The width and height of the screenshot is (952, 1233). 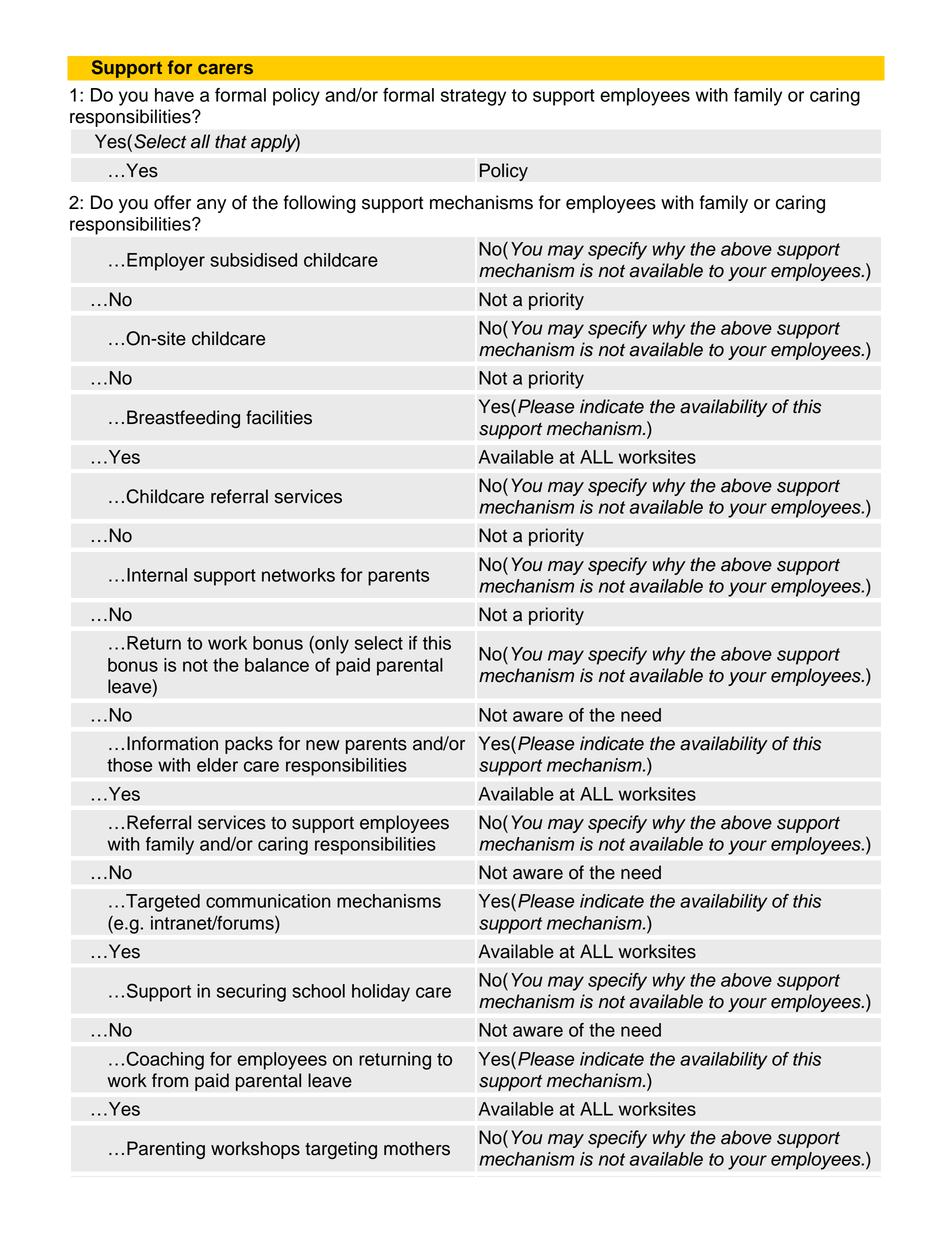 I want to click on Internal, so click(x=157, y=575).
